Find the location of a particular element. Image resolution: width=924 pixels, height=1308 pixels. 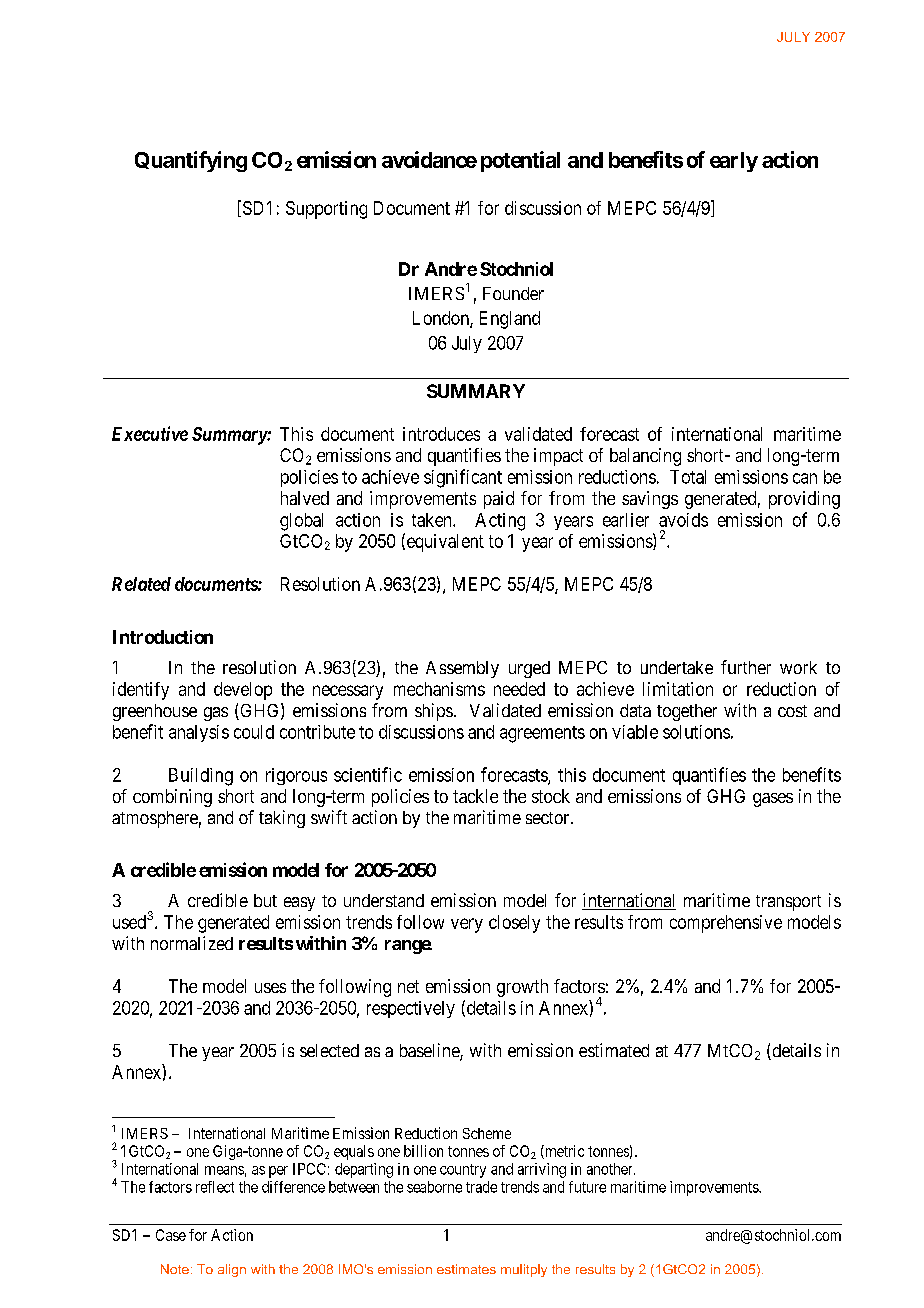

comprehensive is located at coordinates (726, 924).
